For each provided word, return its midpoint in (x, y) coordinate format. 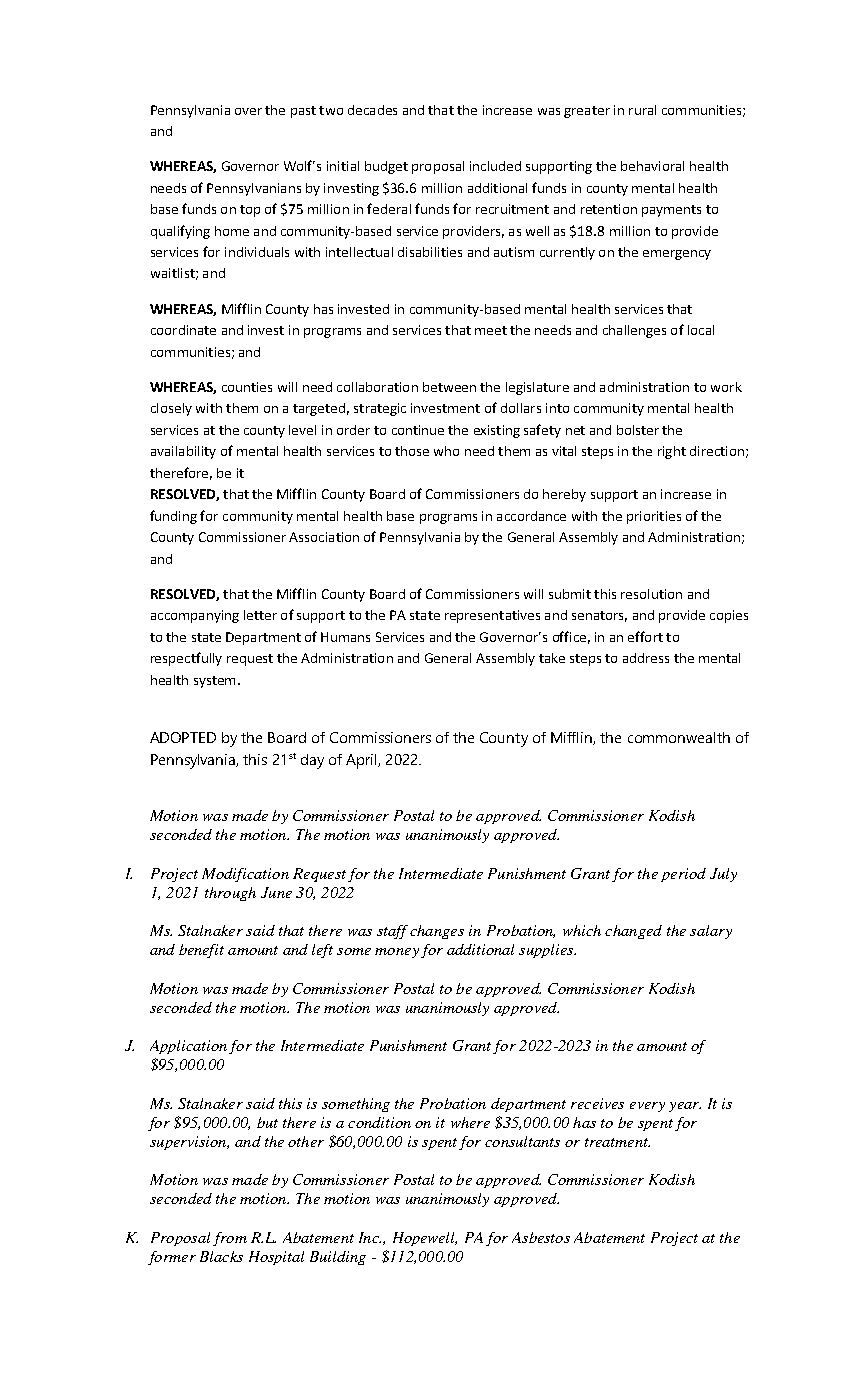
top (250, 211)
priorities (654, 517)
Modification (245, 875)
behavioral (652, 166)
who (446, 451)
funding (173, 517)
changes (437, 932)
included (495, 166)
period (683, 875)
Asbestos (541, 1237)
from (230, 1239)
